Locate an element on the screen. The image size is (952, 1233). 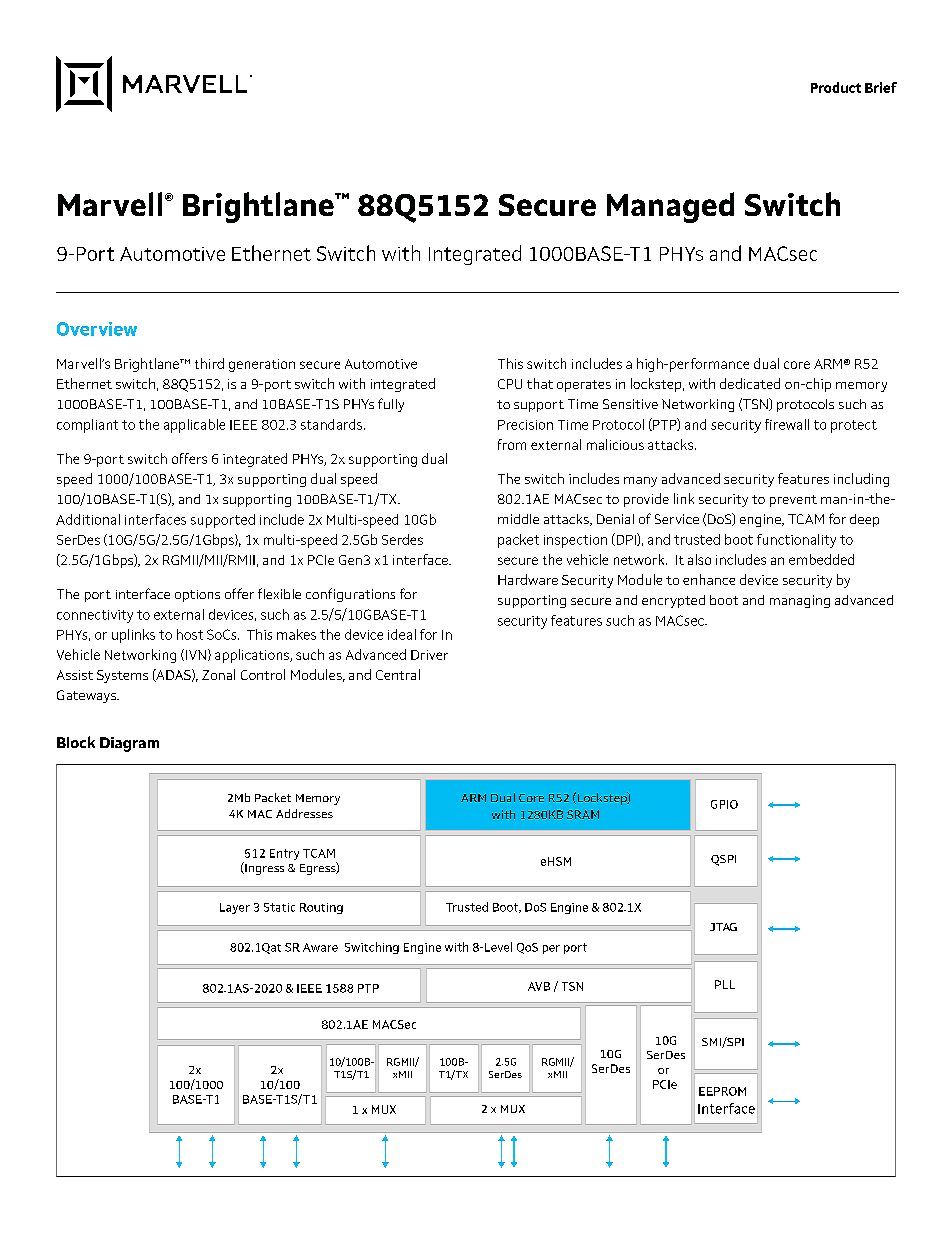
options is located at coordinates (197, 596).
